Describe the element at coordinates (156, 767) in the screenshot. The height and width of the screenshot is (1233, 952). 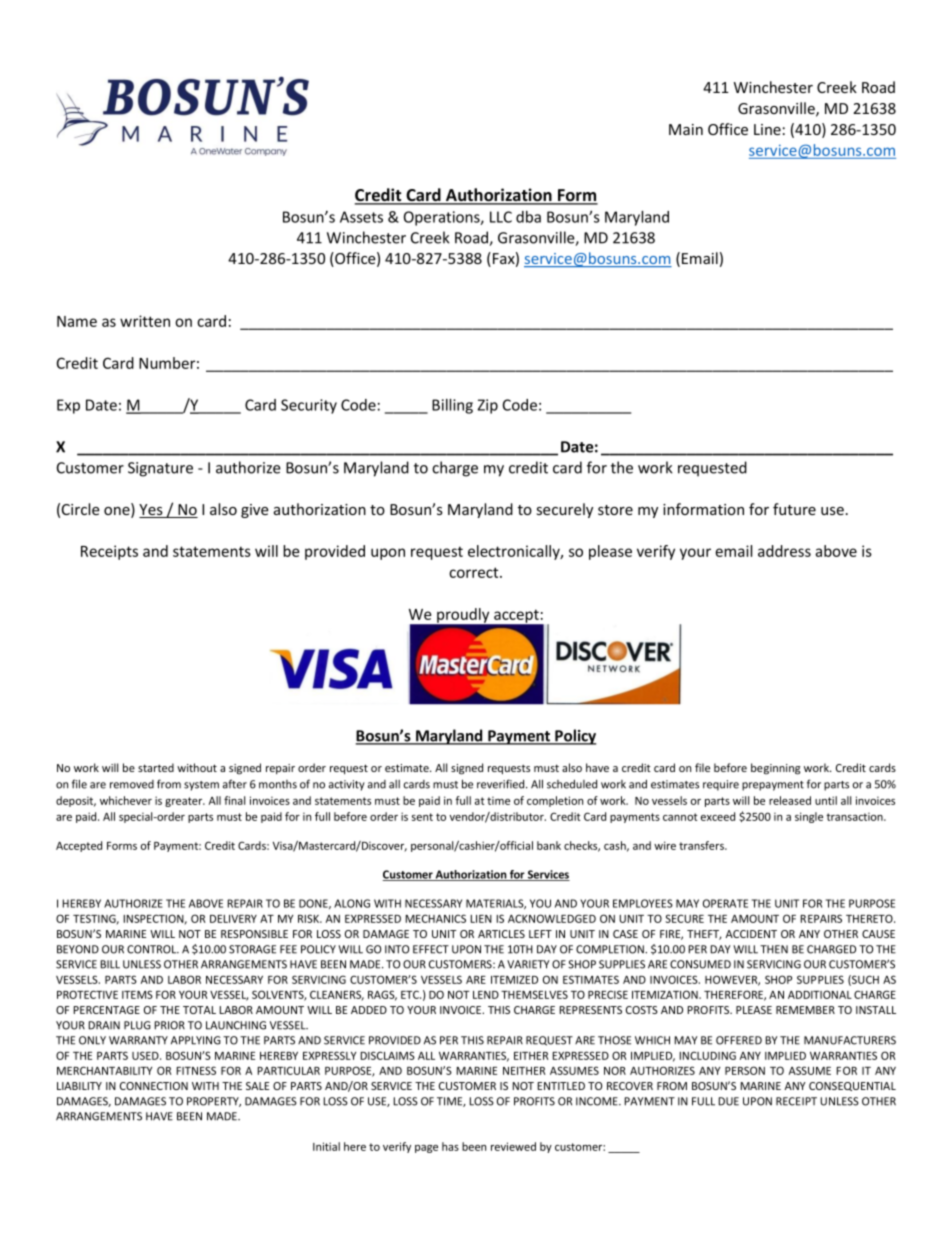
I see `started` at that location.
